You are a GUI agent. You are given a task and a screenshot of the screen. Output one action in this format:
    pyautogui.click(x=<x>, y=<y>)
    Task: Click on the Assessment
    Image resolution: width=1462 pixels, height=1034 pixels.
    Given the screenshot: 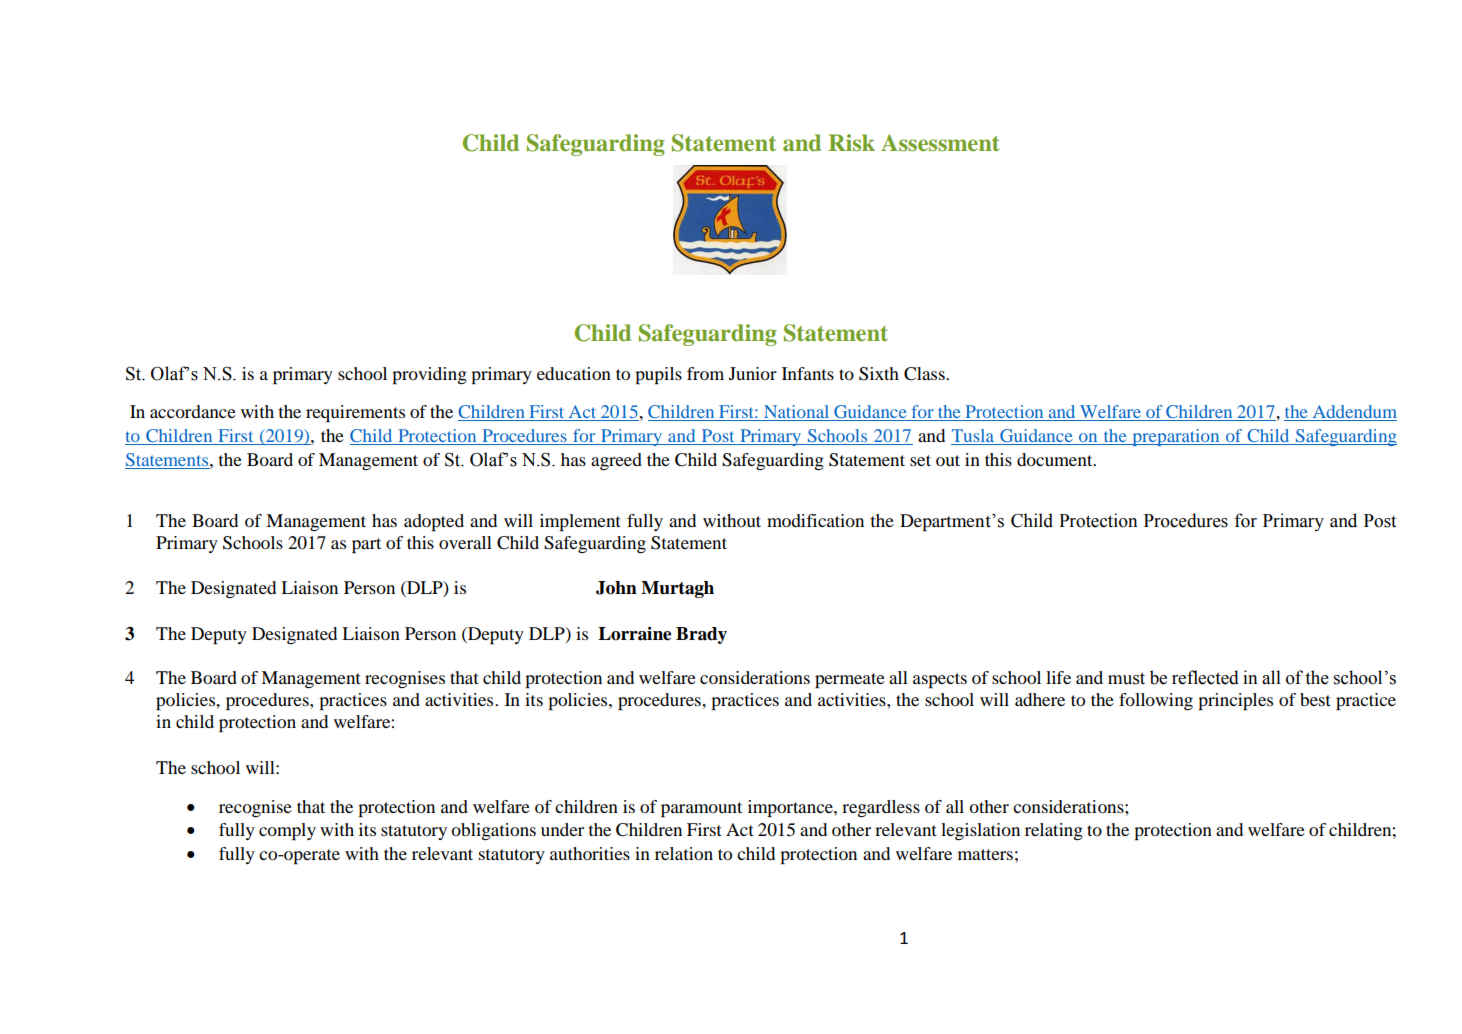 What is the action you would take?
    pyautogui.click(x=940, y=142)
